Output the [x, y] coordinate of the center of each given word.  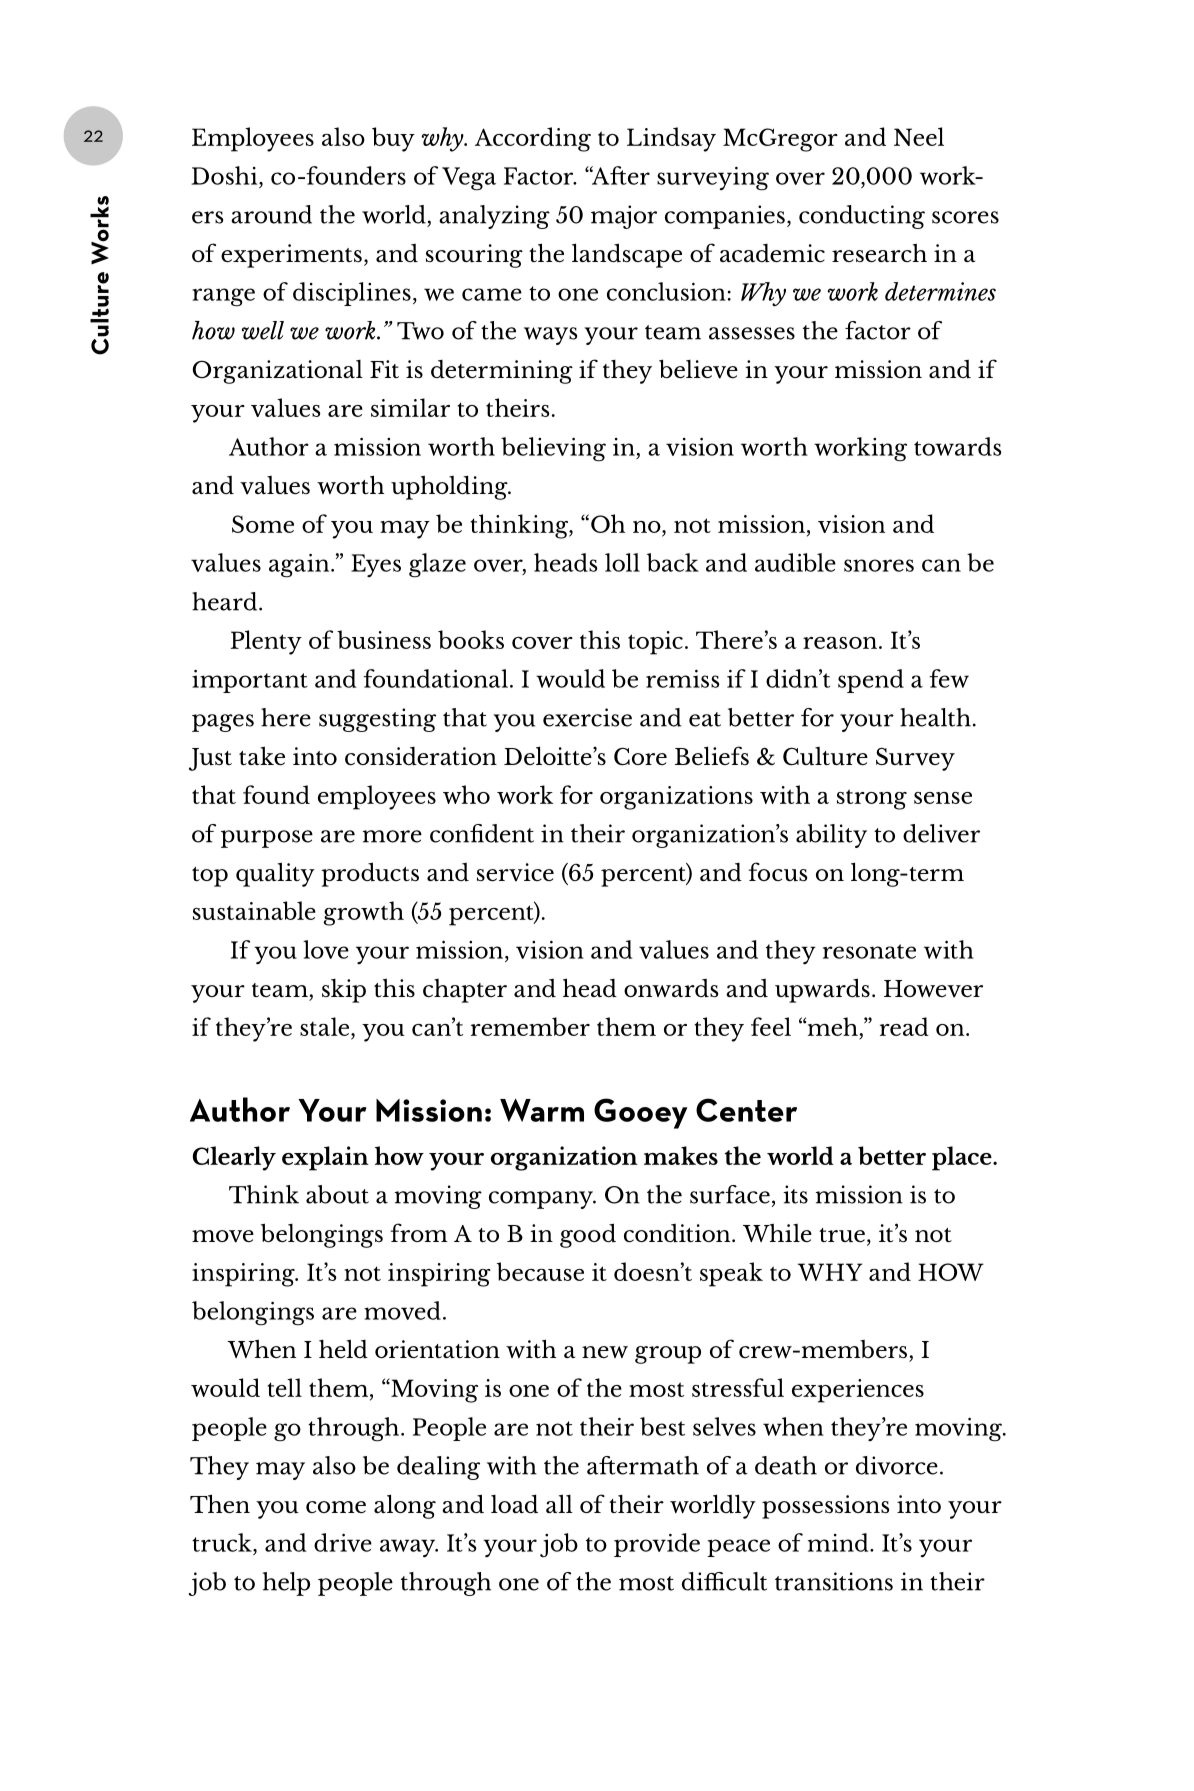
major [624, 217]
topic [655, 643]
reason [840, 643]
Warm [542, 1110]
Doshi [225, 175]
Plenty [266, 642]
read [904, 1026]
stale [326, 1026]
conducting [862, 217]
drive [343, 1542]
